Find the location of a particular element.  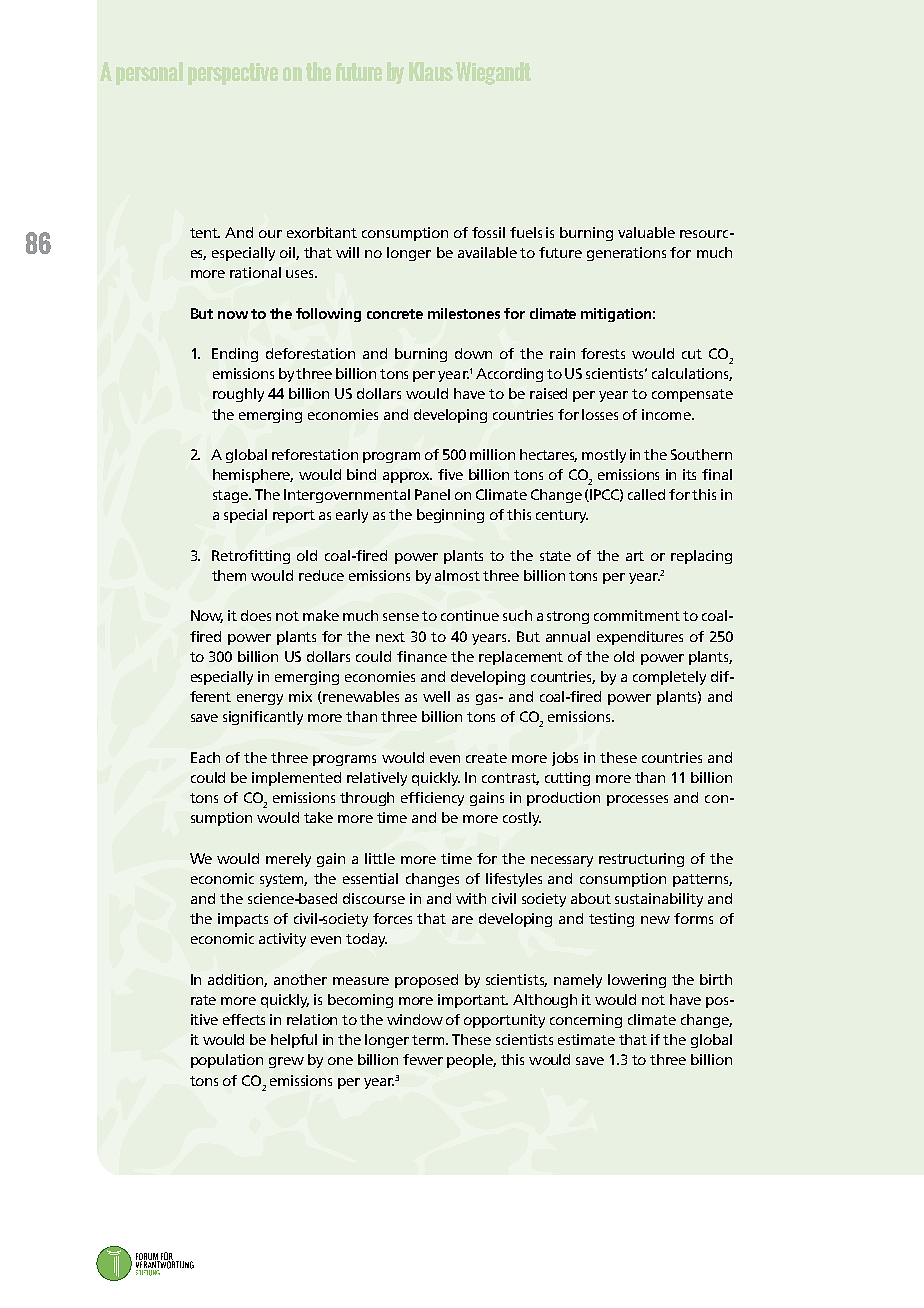

its is located at coordinates (689, 474).
